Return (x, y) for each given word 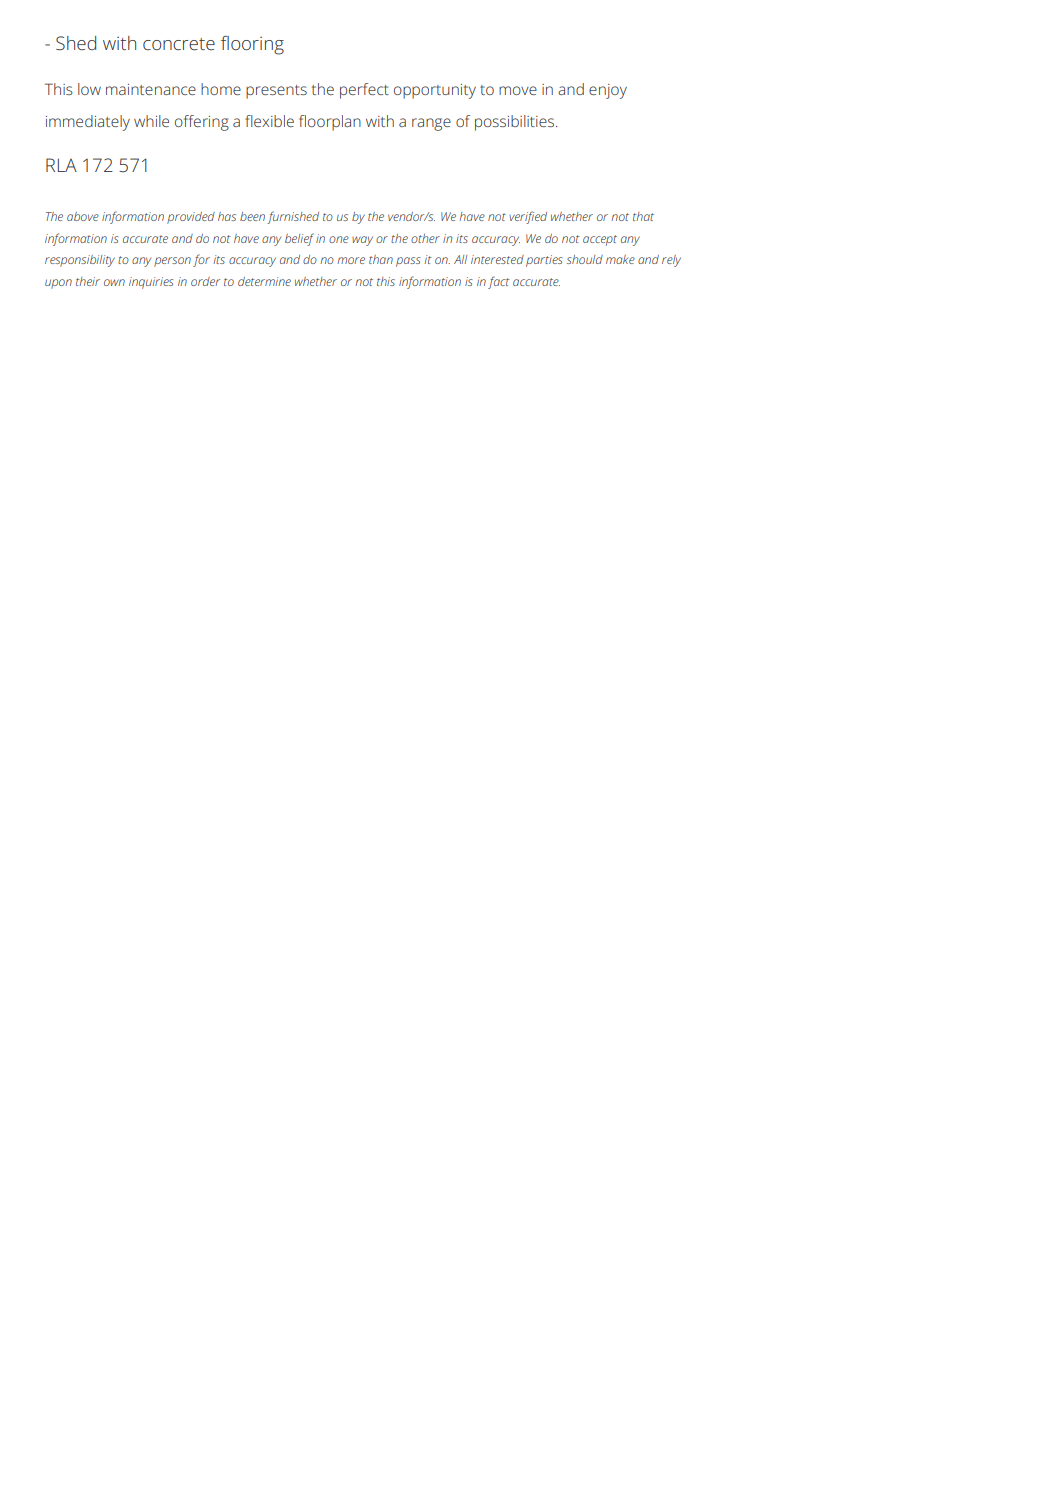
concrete (179, 44)
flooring (252, 45)
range (431, 124)
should (585, 259)
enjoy (608, 91)
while (151, 121)
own (114, 282)
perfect (364, 91)
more (351, 260)
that (643, 216)
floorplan (330, 123)
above (83, 216)
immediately (88, 123)
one (339, 239)
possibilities (516, 123)
